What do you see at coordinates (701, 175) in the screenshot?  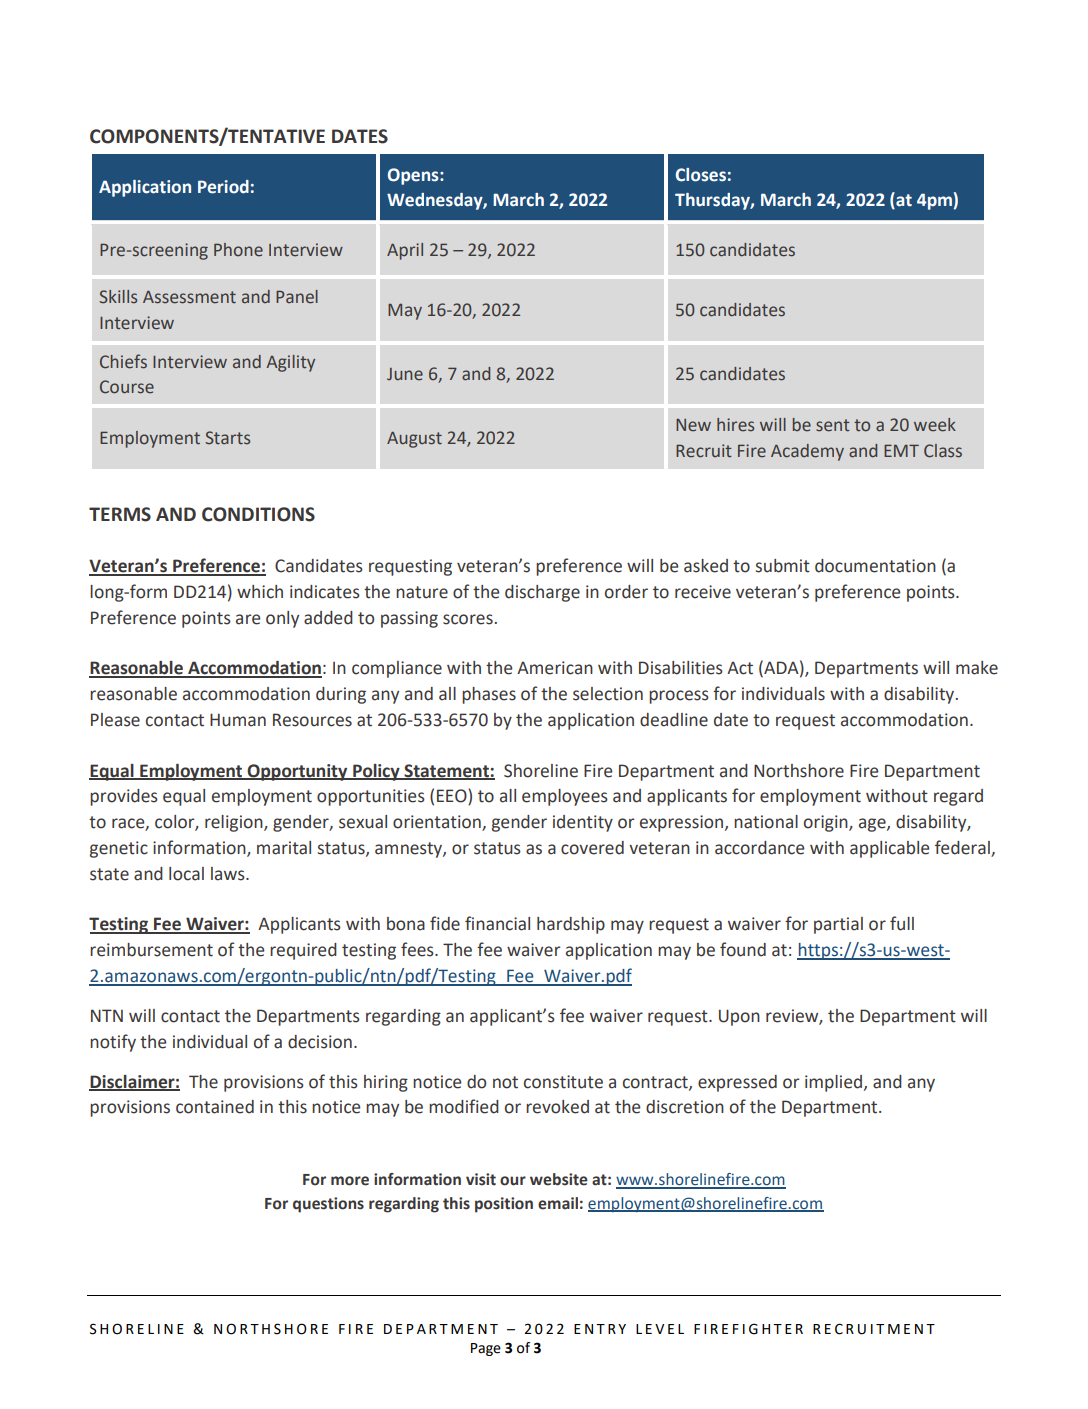 I see `Closes` at bounding box center [701, 175].
